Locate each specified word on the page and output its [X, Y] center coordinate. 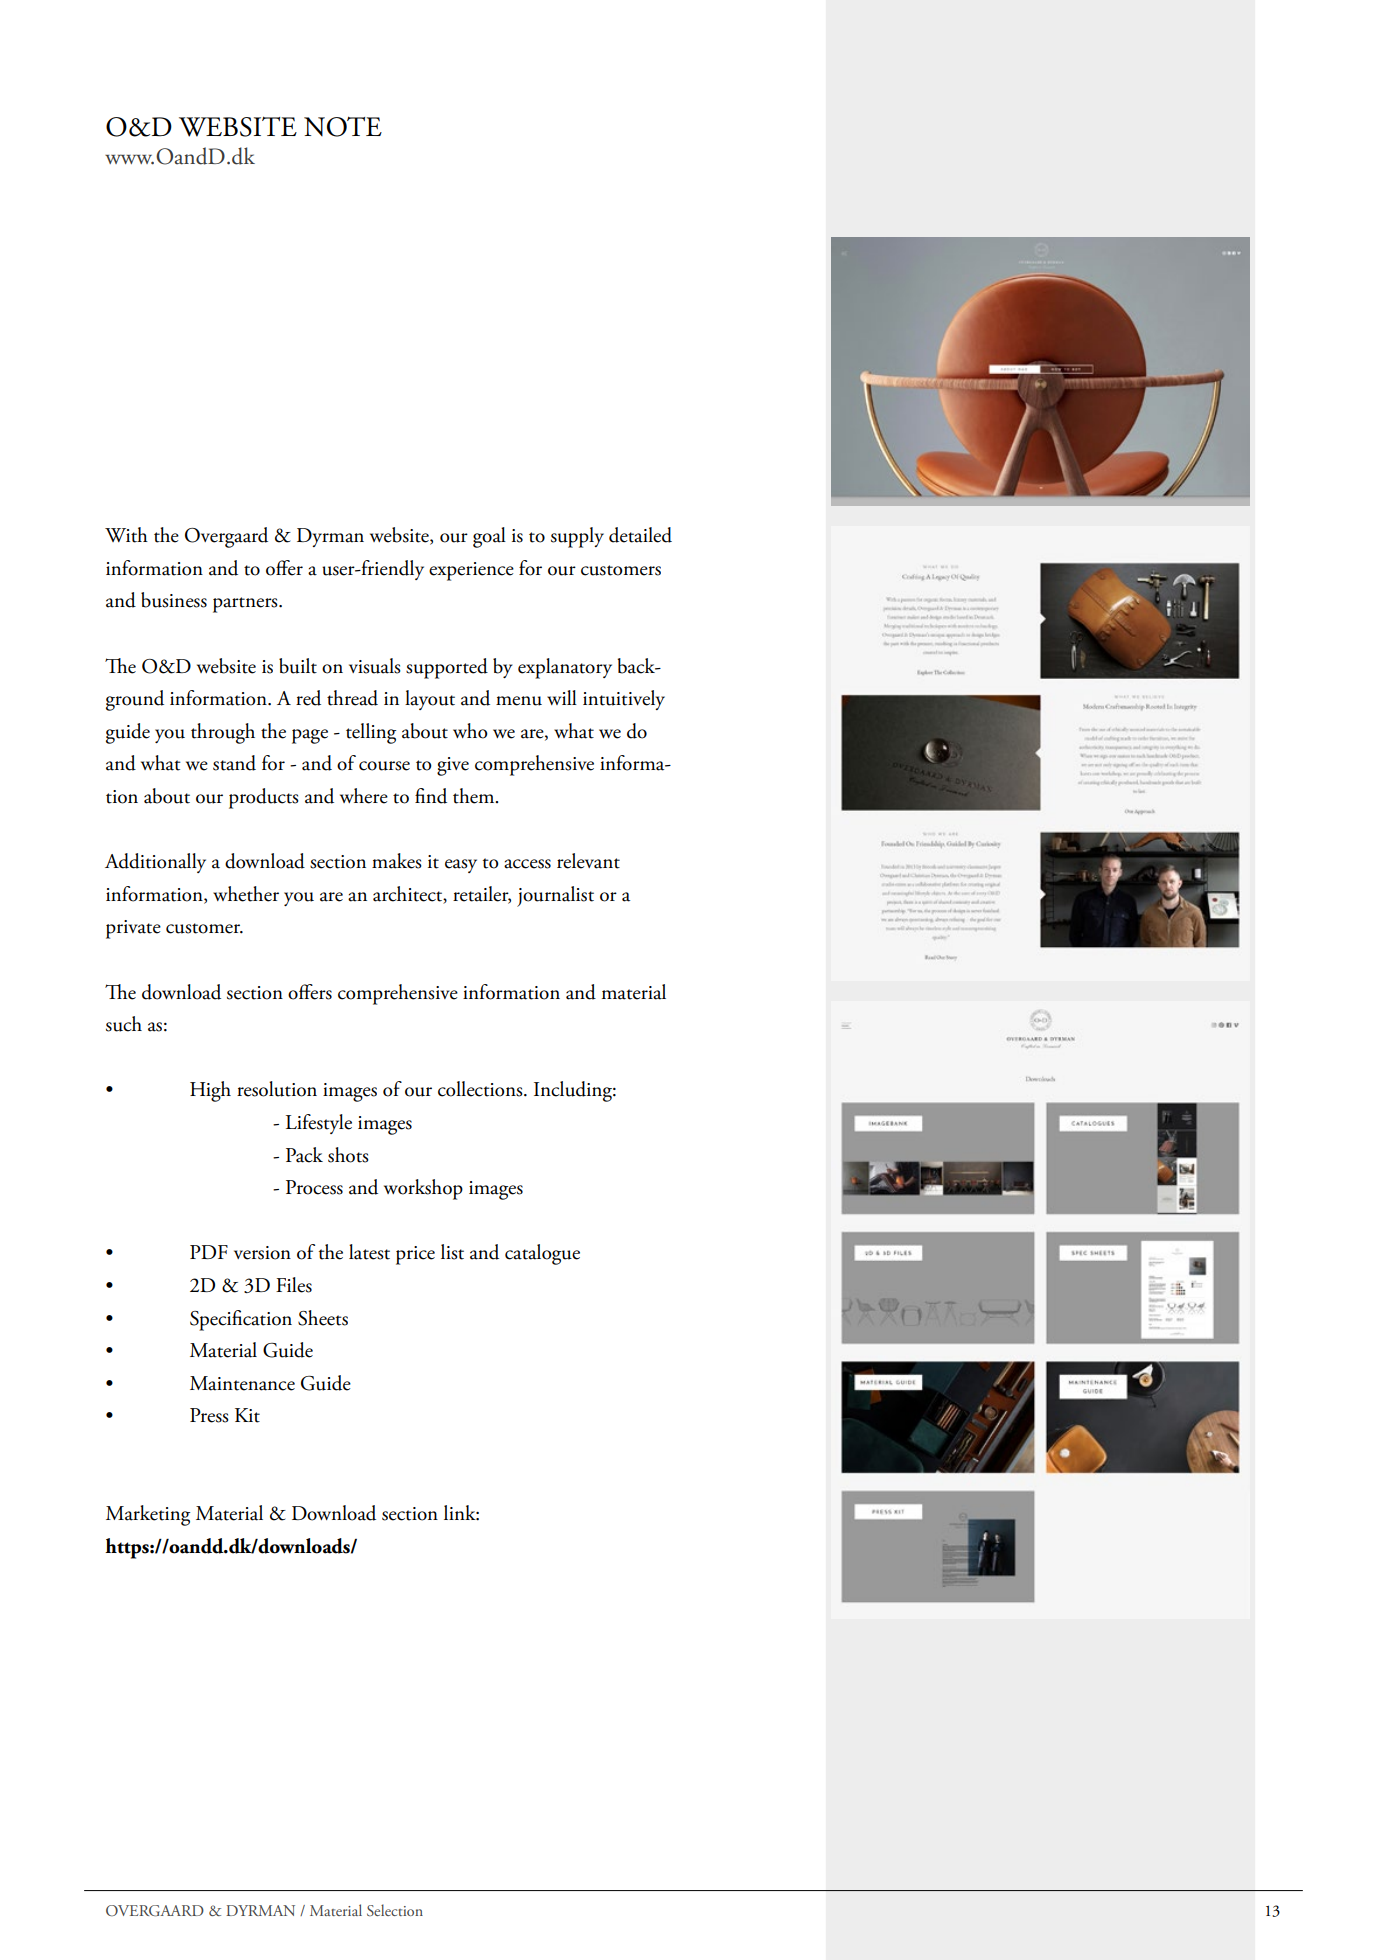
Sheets [323, 1318]
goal [489, 537]
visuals [375, 666]
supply [577, 537]
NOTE [343, 126]
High [210, 1091]
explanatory [565, 668]
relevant [588, 861]
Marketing [148, 1515]
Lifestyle [319, 1124]
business [174, 600]
